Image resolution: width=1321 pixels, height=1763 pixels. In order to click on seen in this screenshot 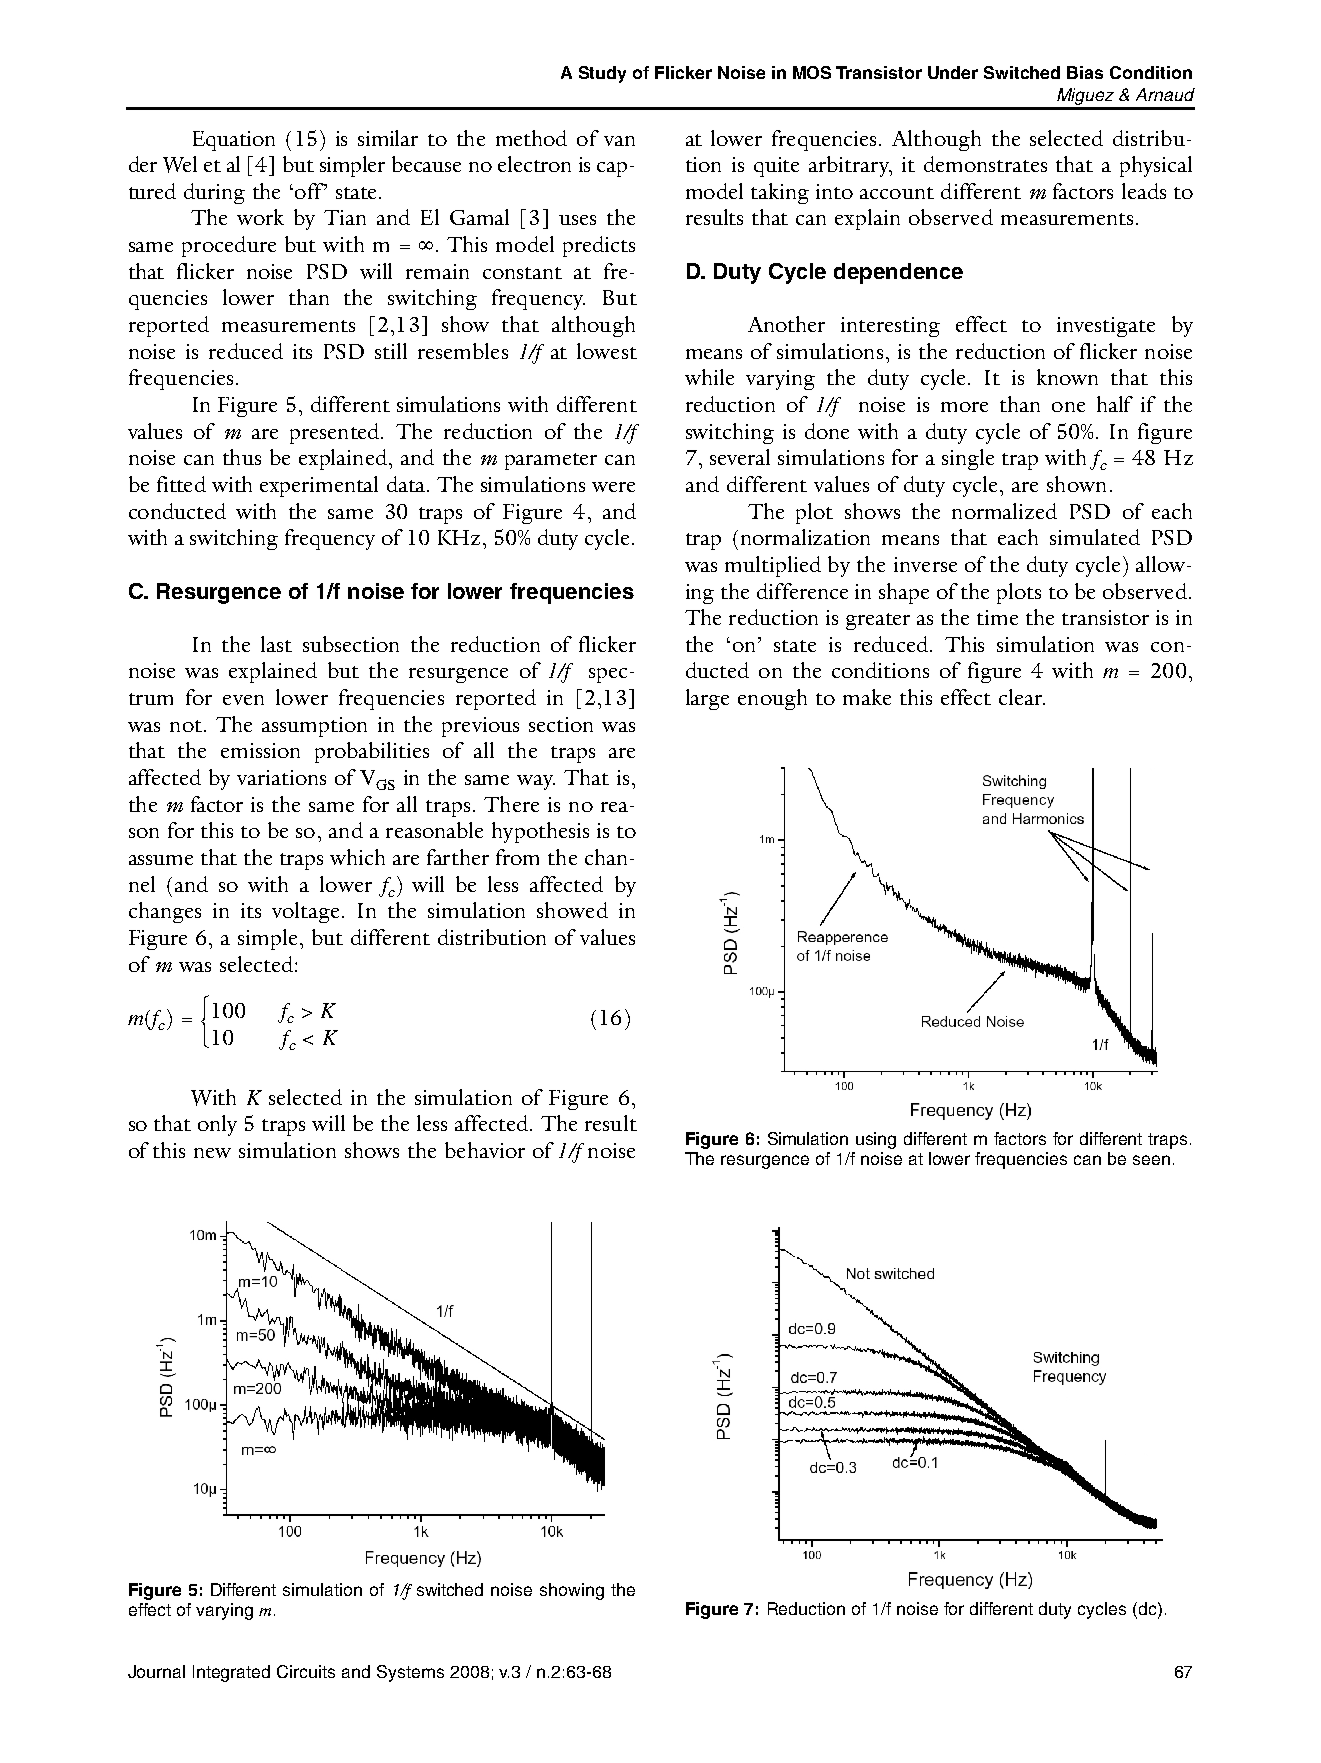, I will do `click(1151, 1160)`.
